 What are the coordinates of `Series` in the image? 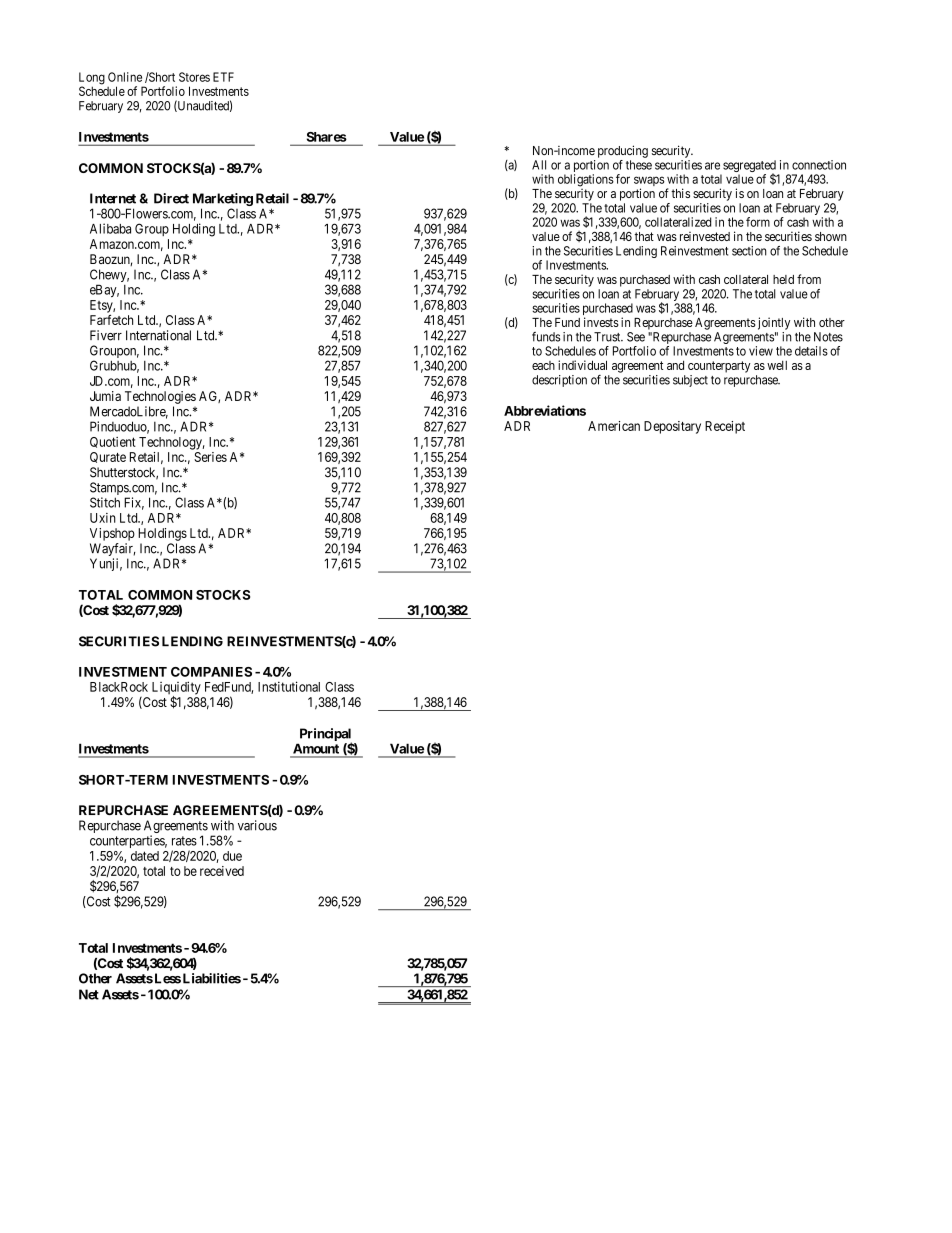 It's located at (210, 457).
